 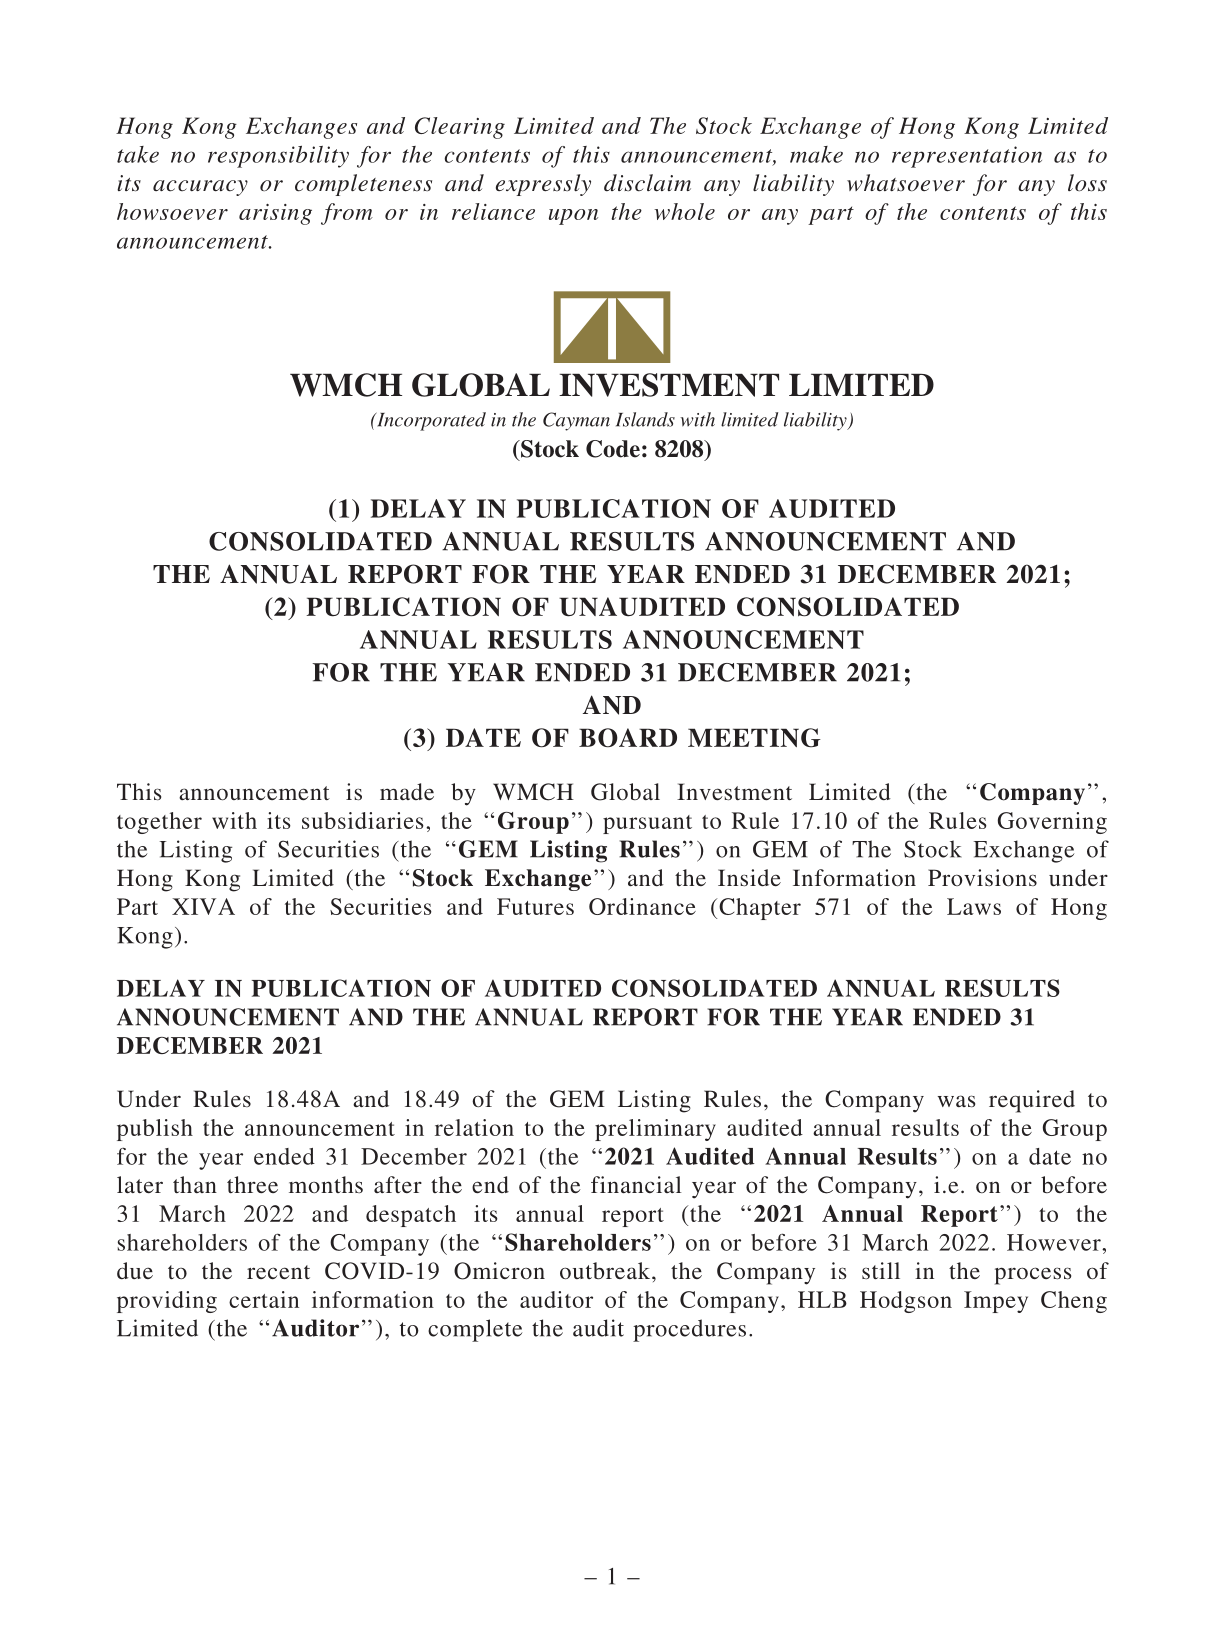 What do you see at coordinates (642, 906) in the screenshot?
I see `Ordinance` at bounding box center [642, 906].
